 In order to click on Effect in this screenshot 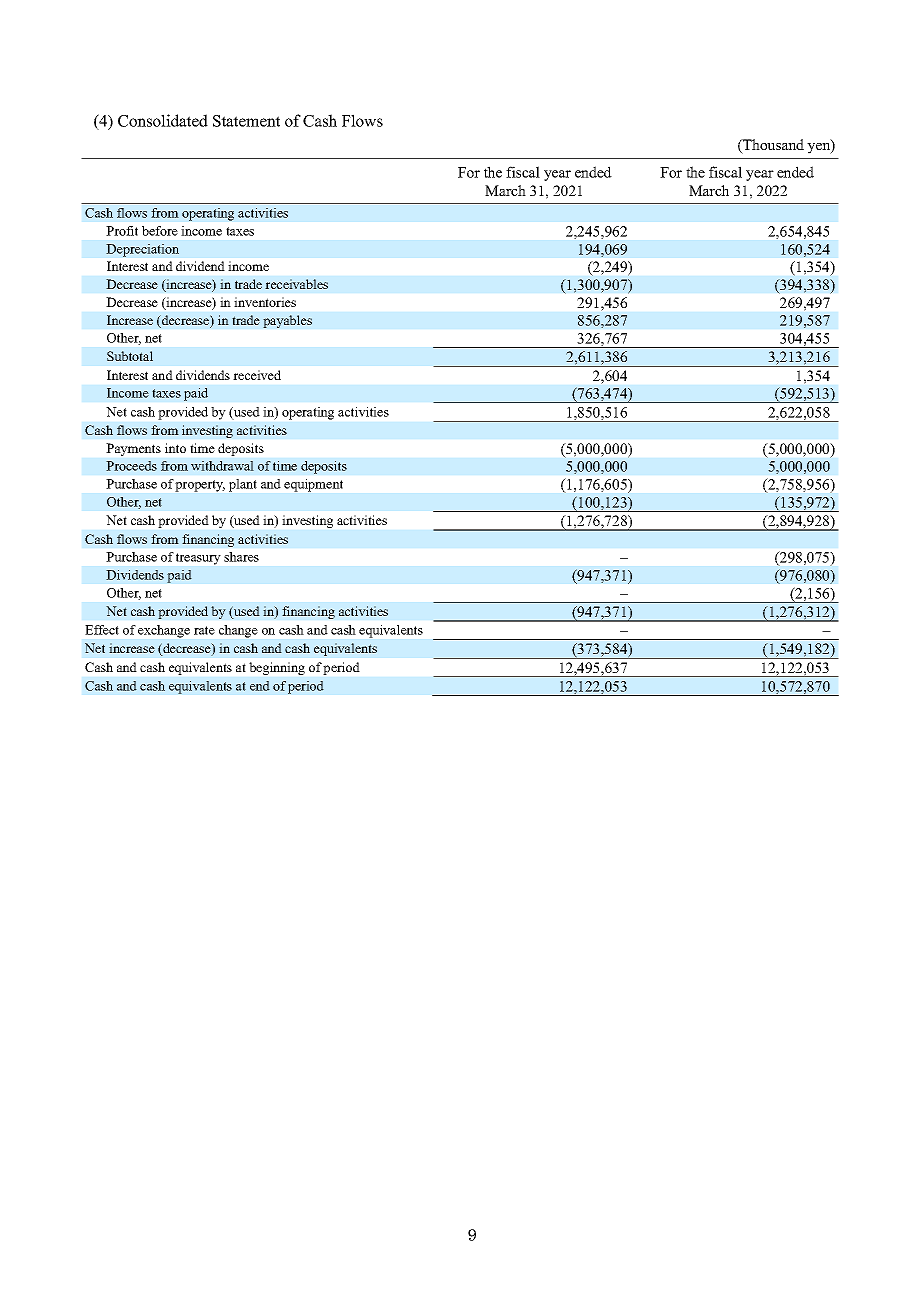, I will do `click(102, 630)`.
